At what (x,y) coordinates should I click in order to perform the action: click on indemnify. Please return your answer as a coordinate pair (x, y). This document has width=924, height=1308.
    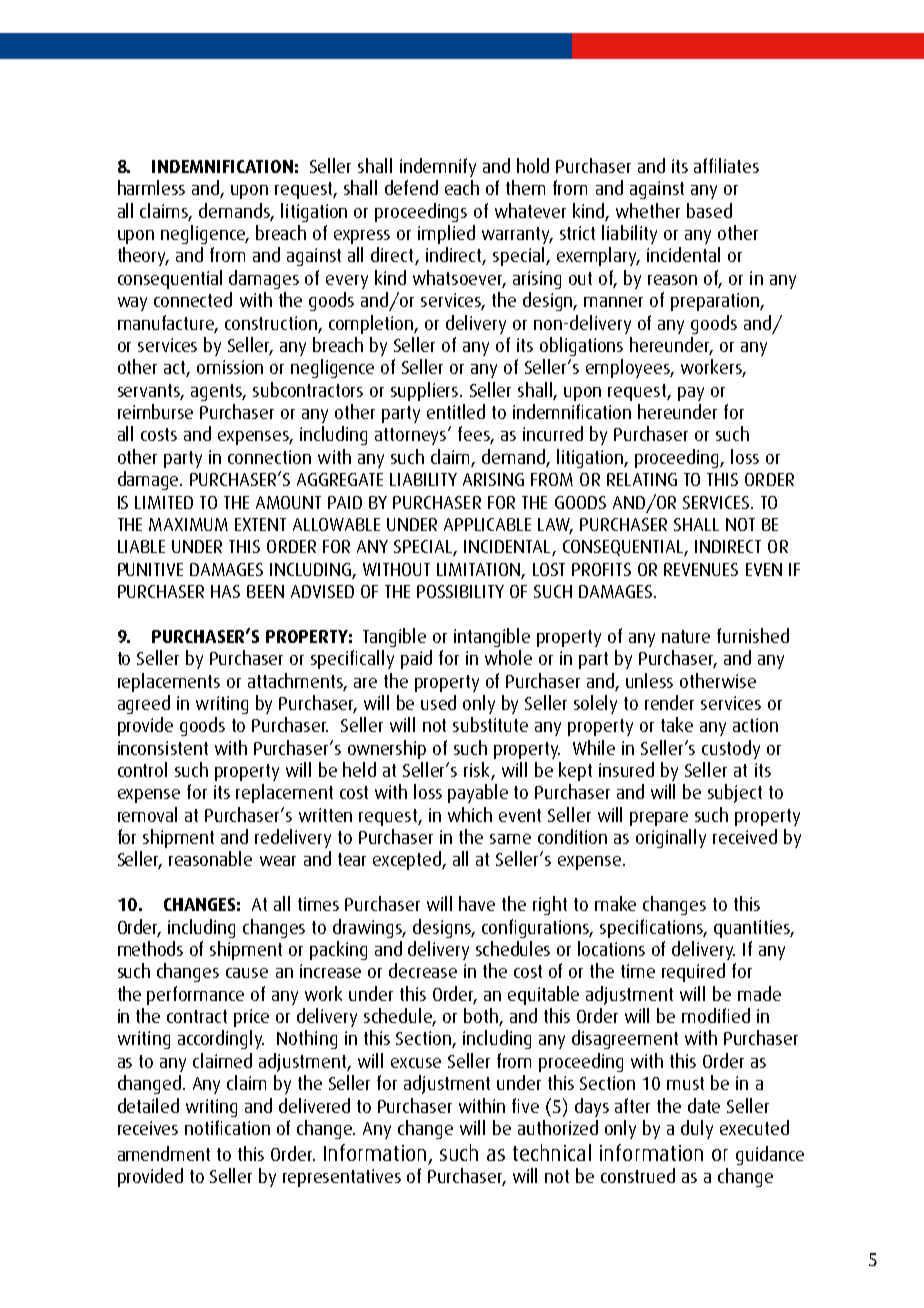
    Looking at the image, I should click on (438, 167).
